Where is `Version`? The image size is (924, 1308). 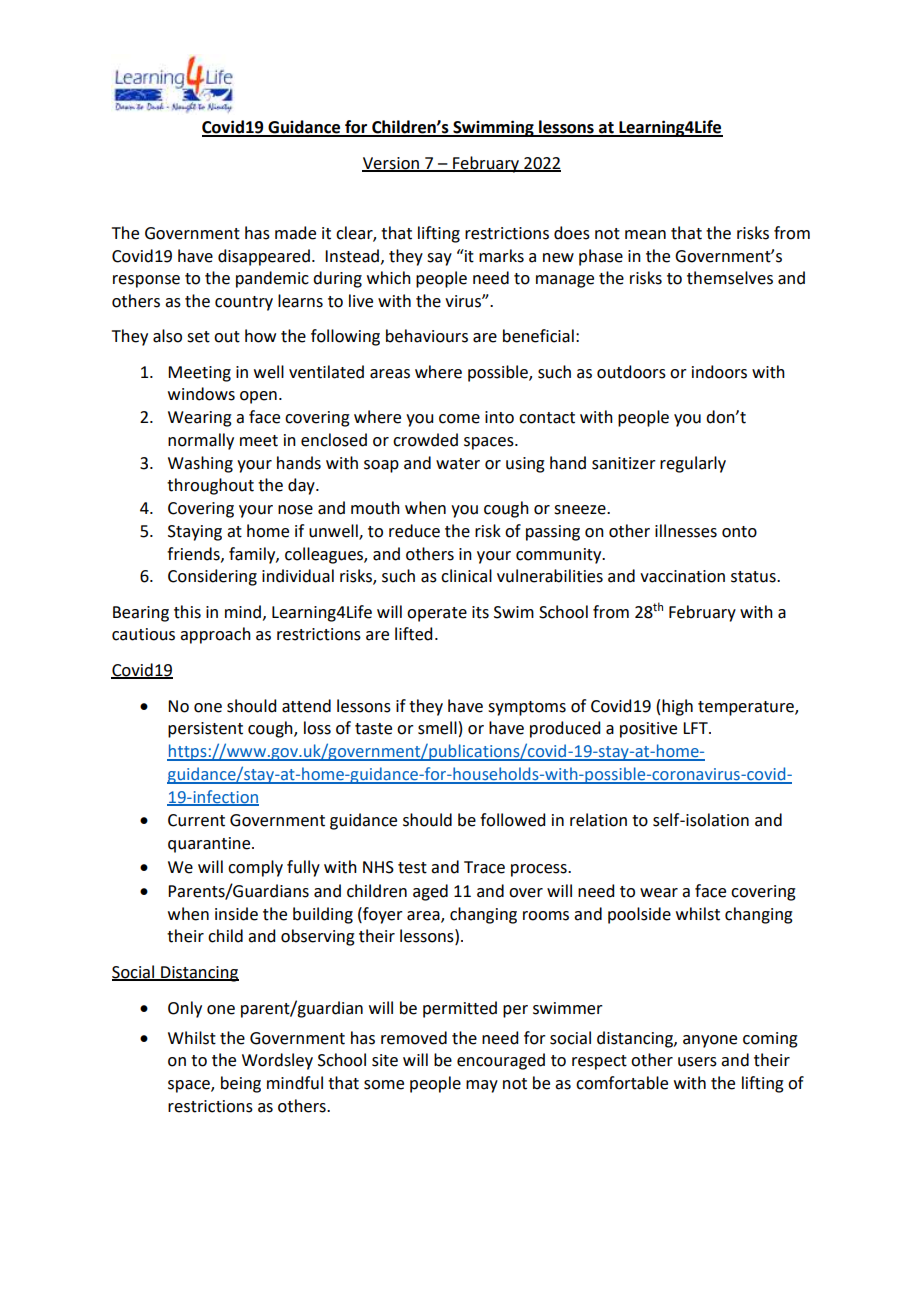
Version is located at coordinates (391, 164).
